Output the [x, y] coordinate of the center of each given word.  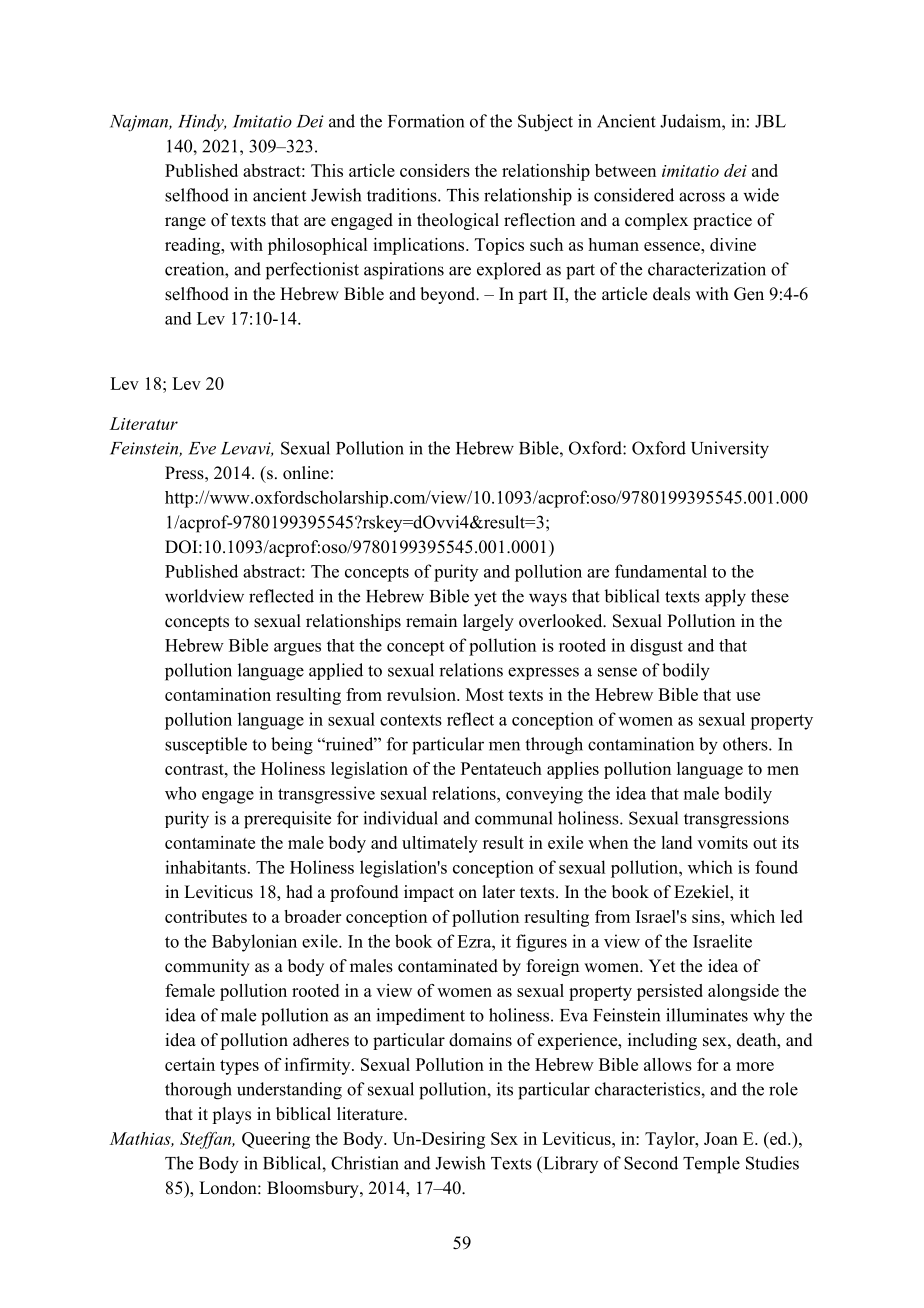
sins [707, 916]
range [185, 223]
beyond [449, 295]
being [292, 746]
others [746, 744]
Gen [749, 294]
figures [541, 943]
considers [435, 170]
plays [231, 1115]
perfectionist [312, 271]
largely [488, 622]
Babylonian [254, 943]
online [306, 473]
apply [725, 598]
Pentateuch [501, 768]
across [702, 197]
